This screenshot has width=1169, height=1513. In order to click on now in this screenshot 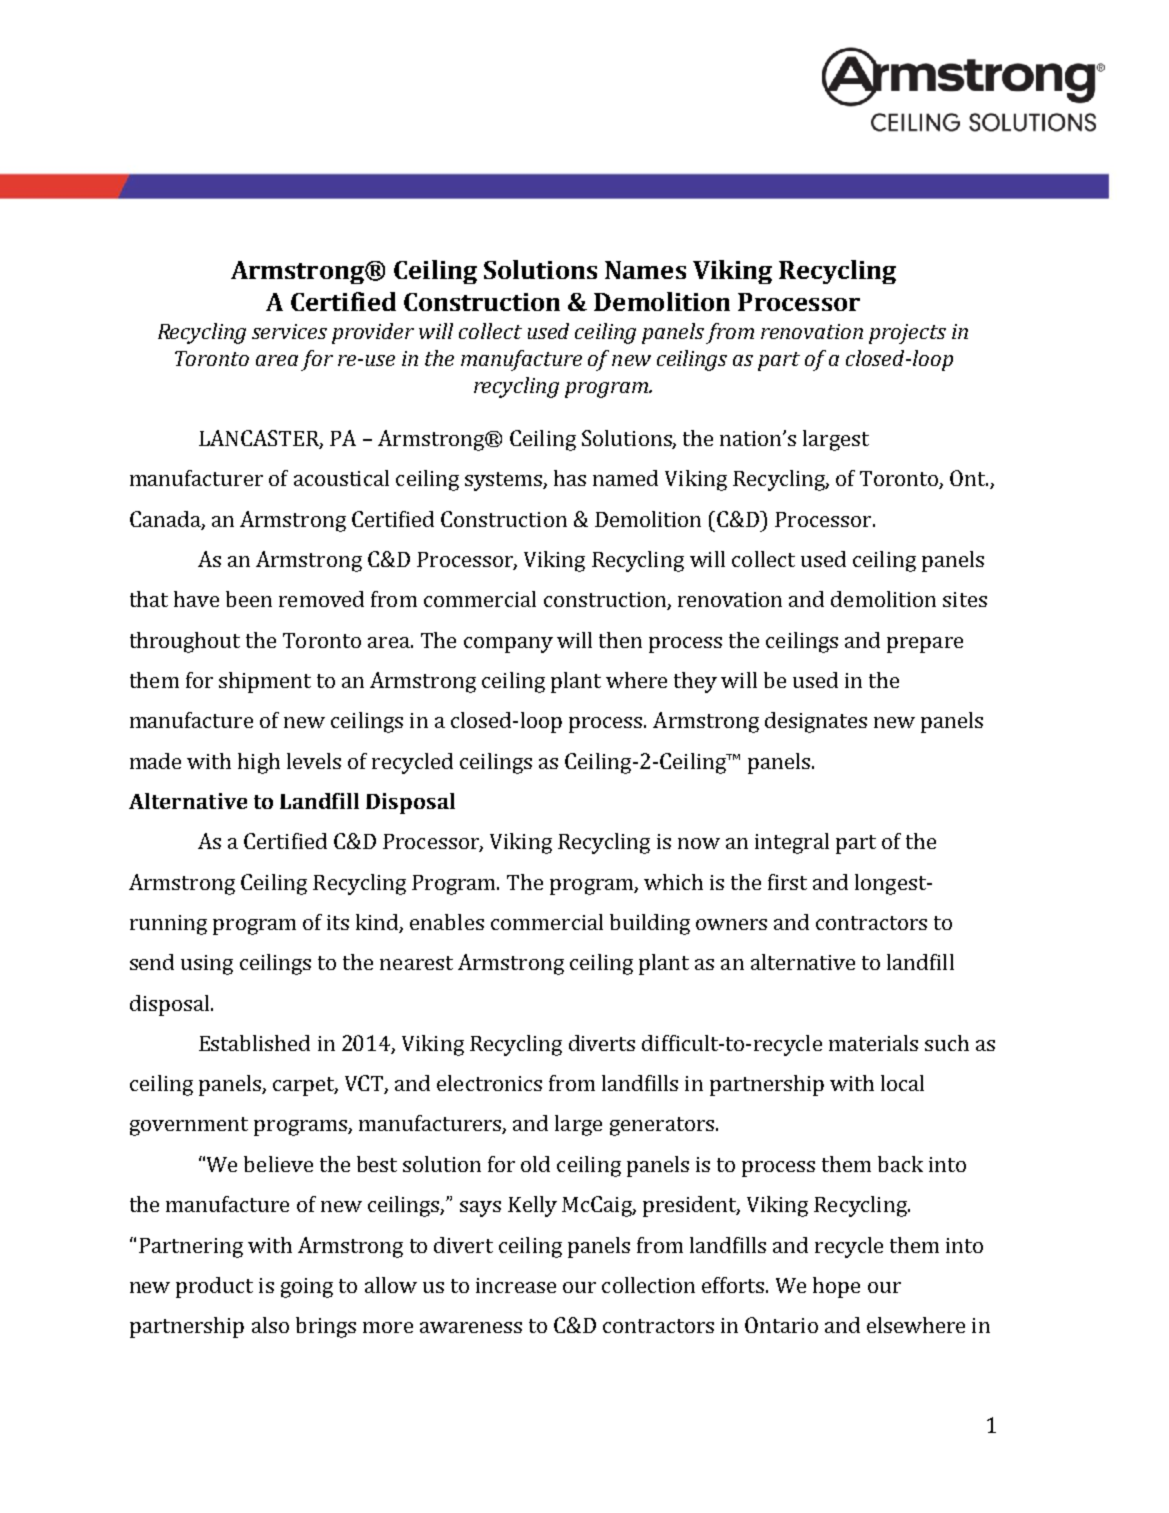, I will do `click(699, 843)`.
